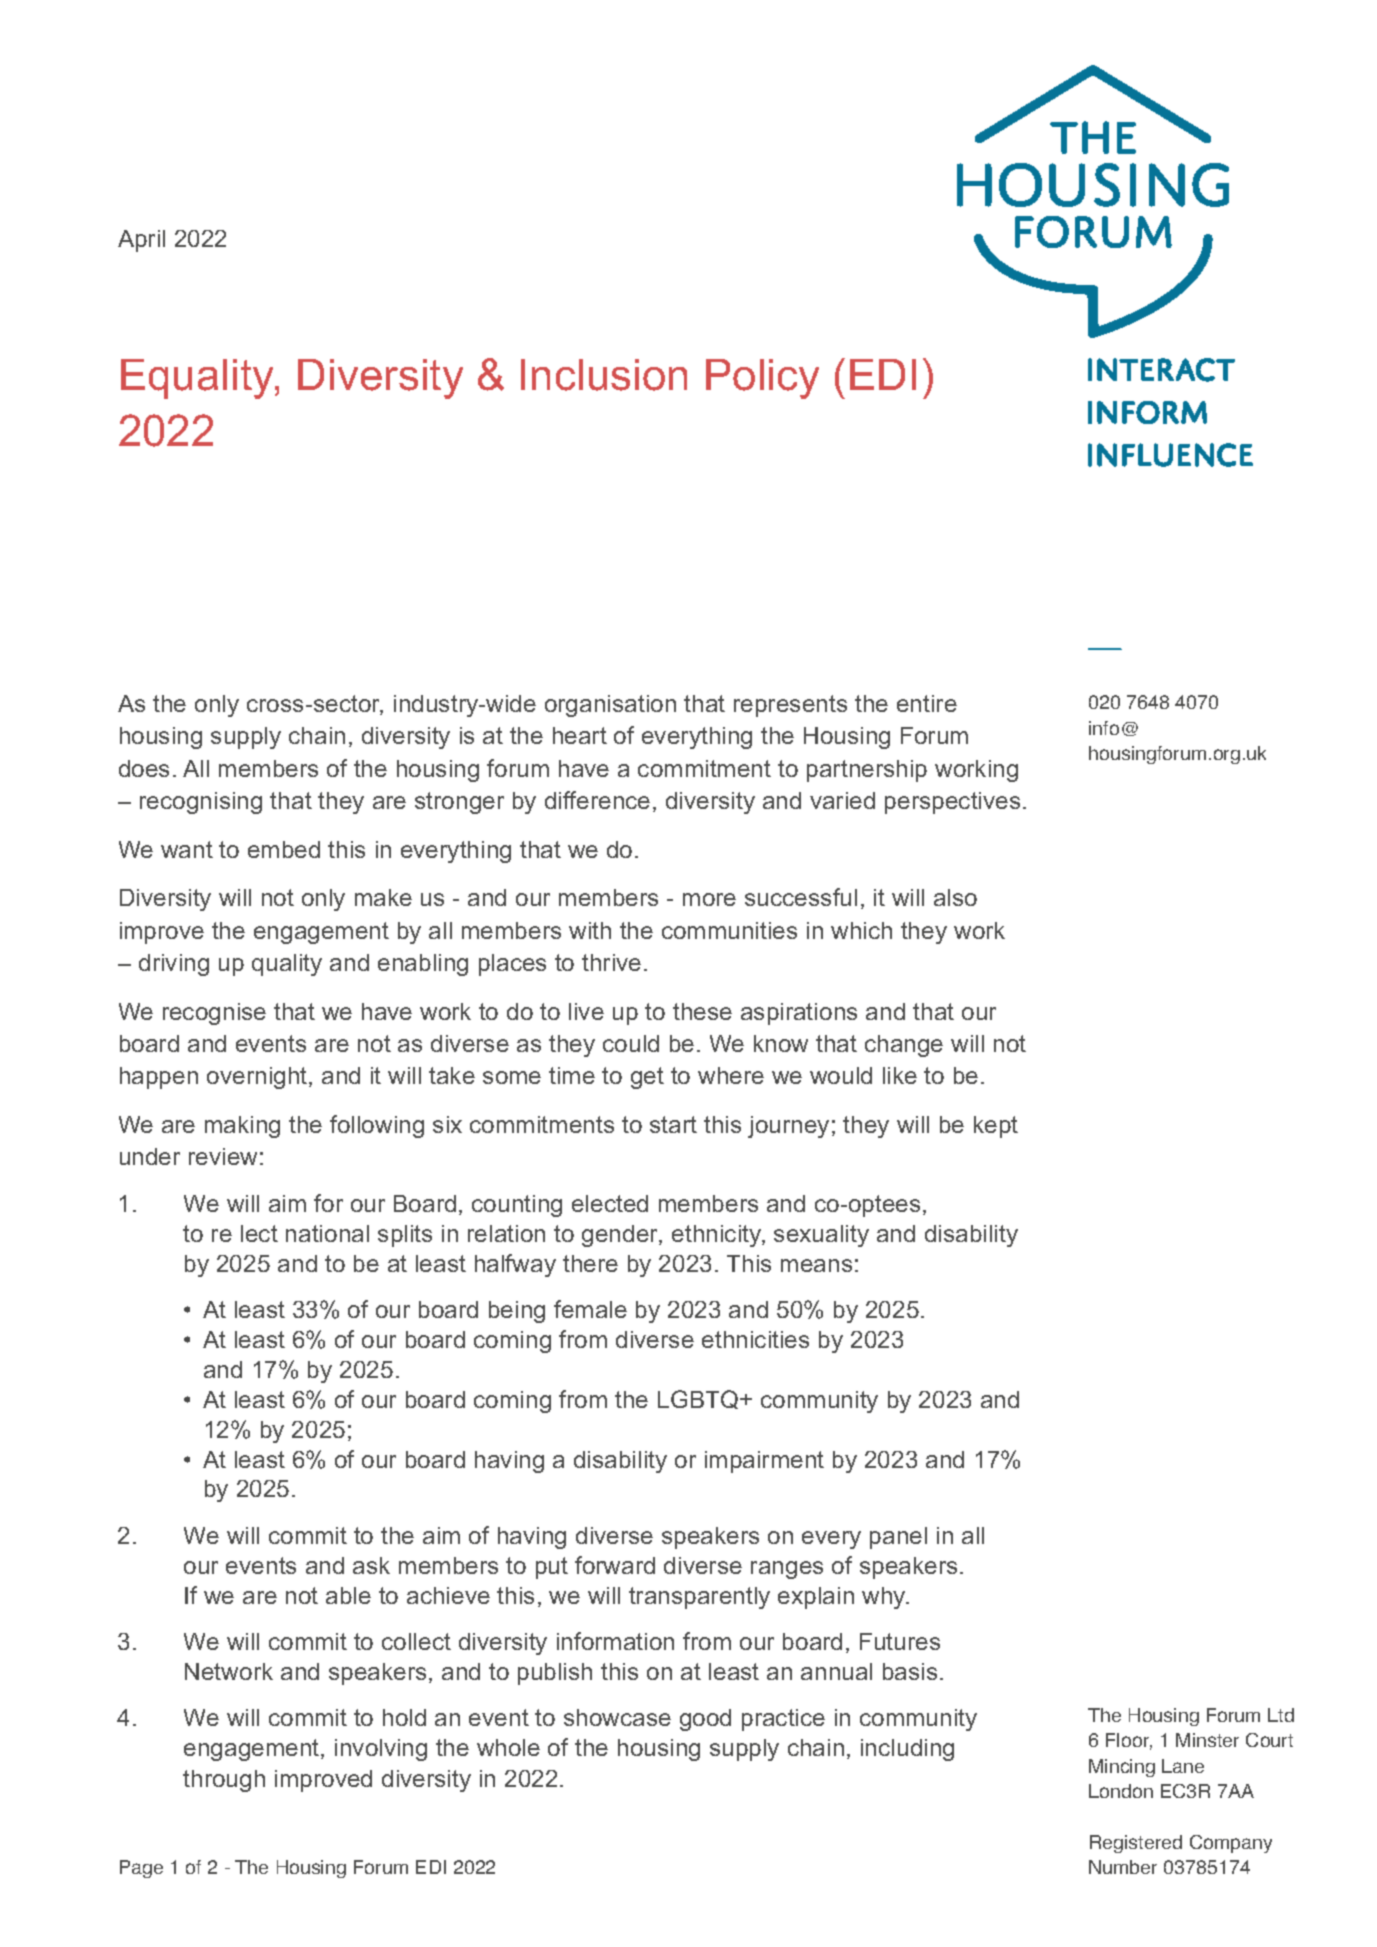 Image resolution: width=1377 pixels, height=1947 pixels. Describe the element at coordinates (258, 1078) in the screenshot. I see `overnight` at that location.
